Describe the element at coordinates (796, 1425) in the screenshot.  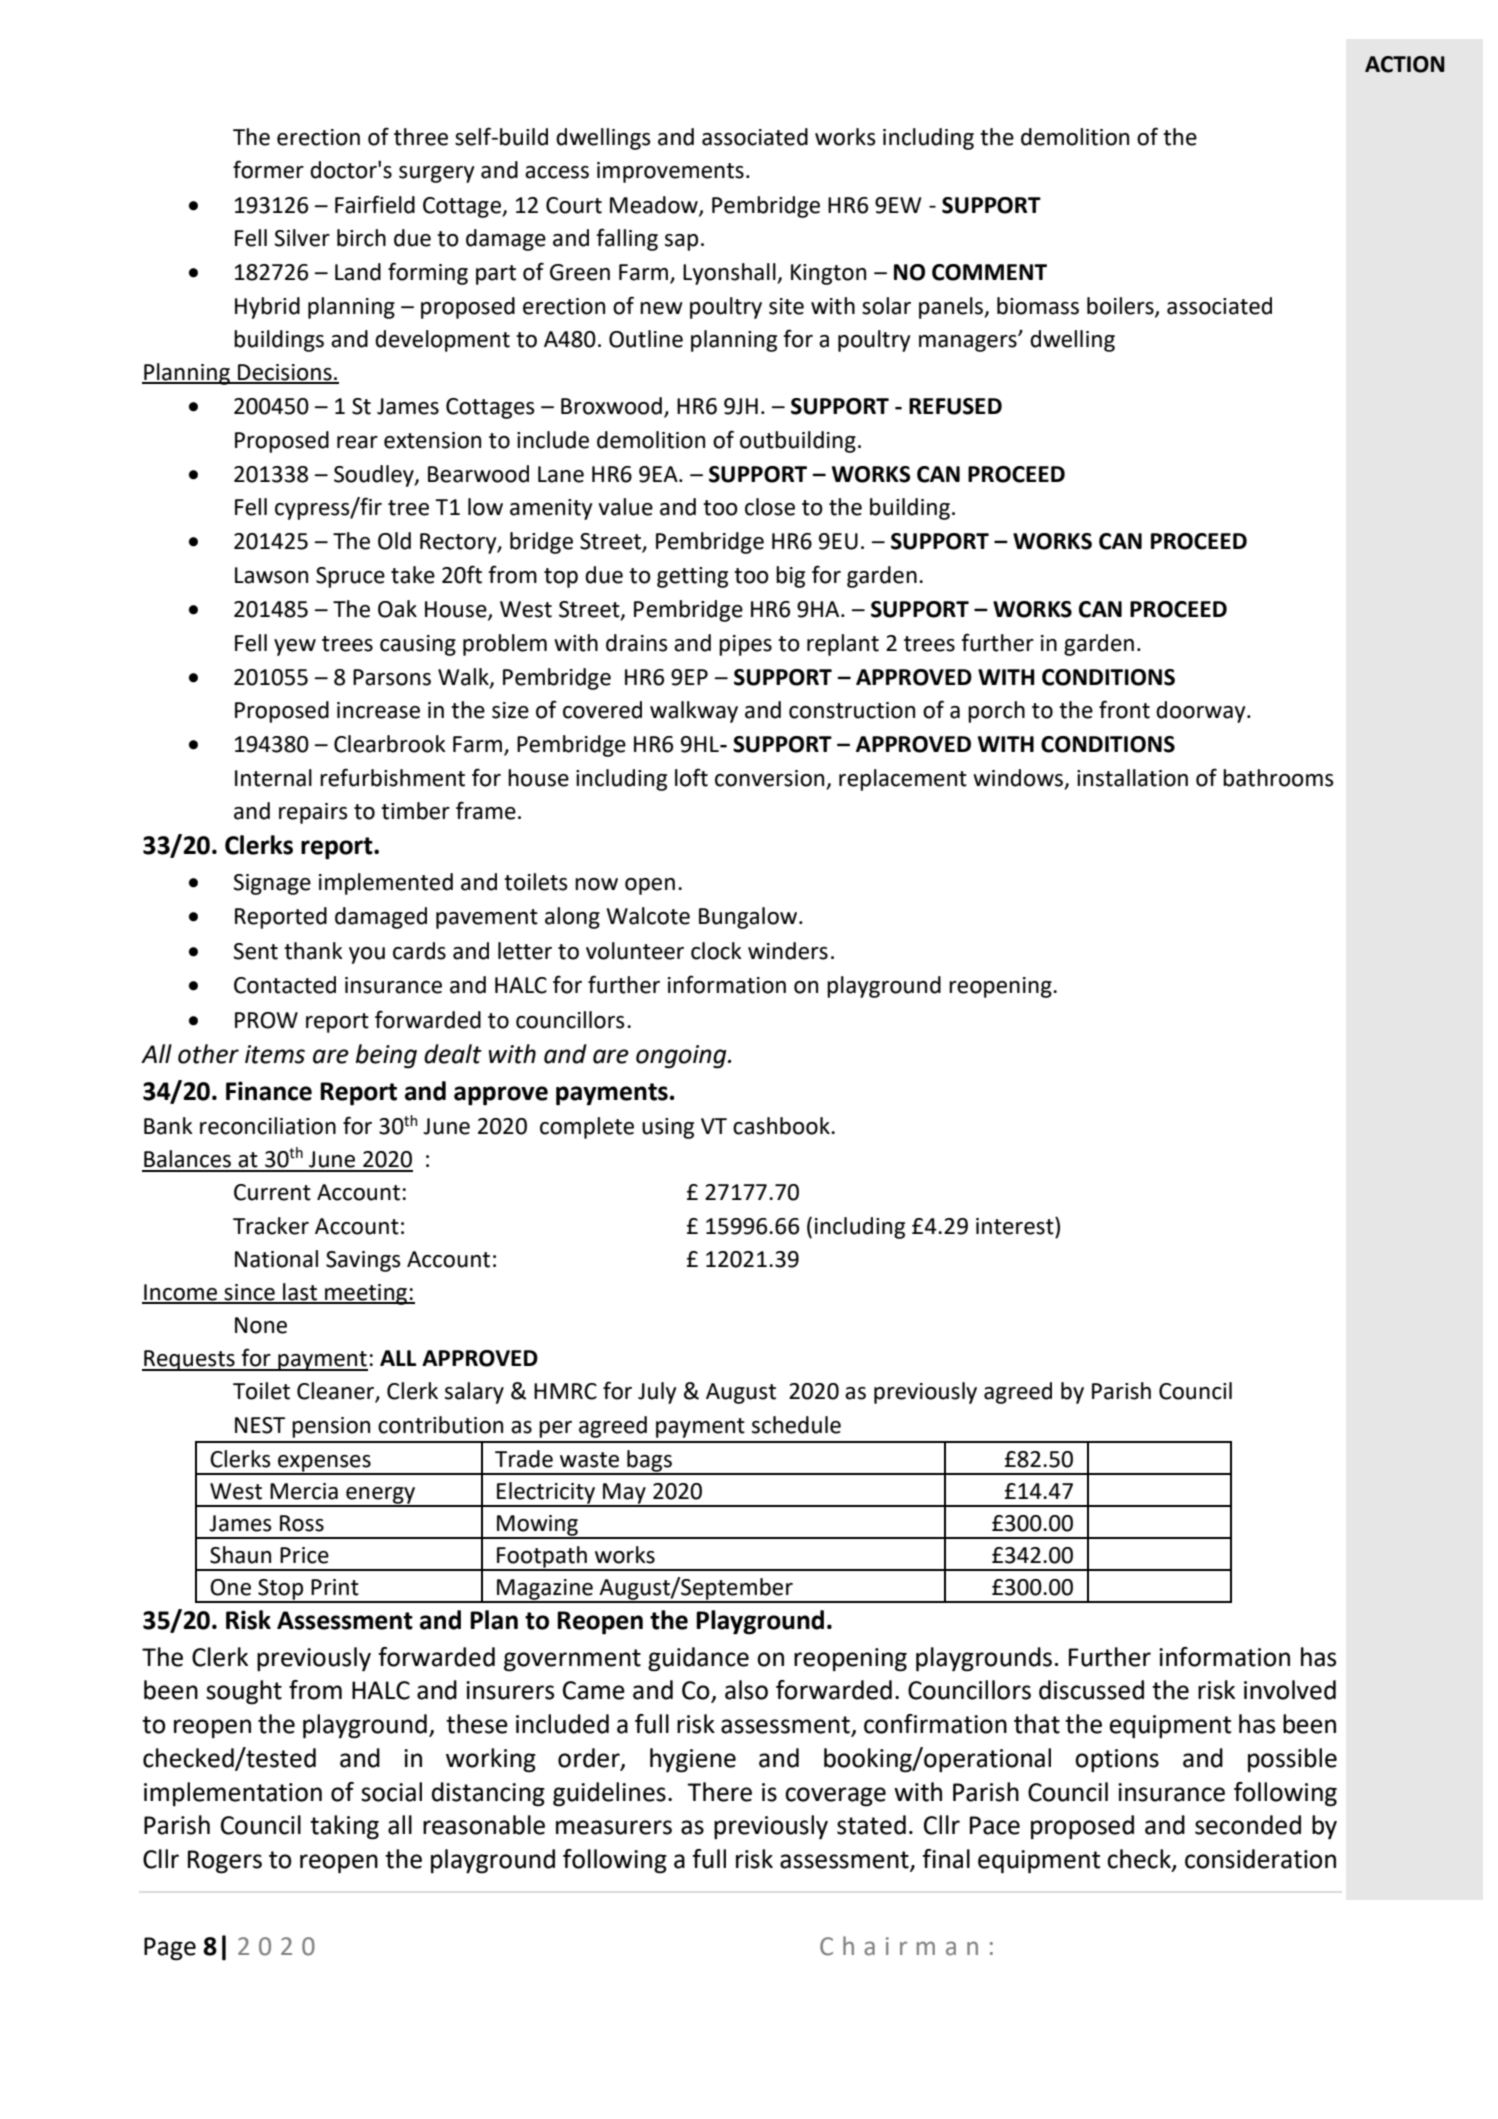
I see `schedule` at that location.
